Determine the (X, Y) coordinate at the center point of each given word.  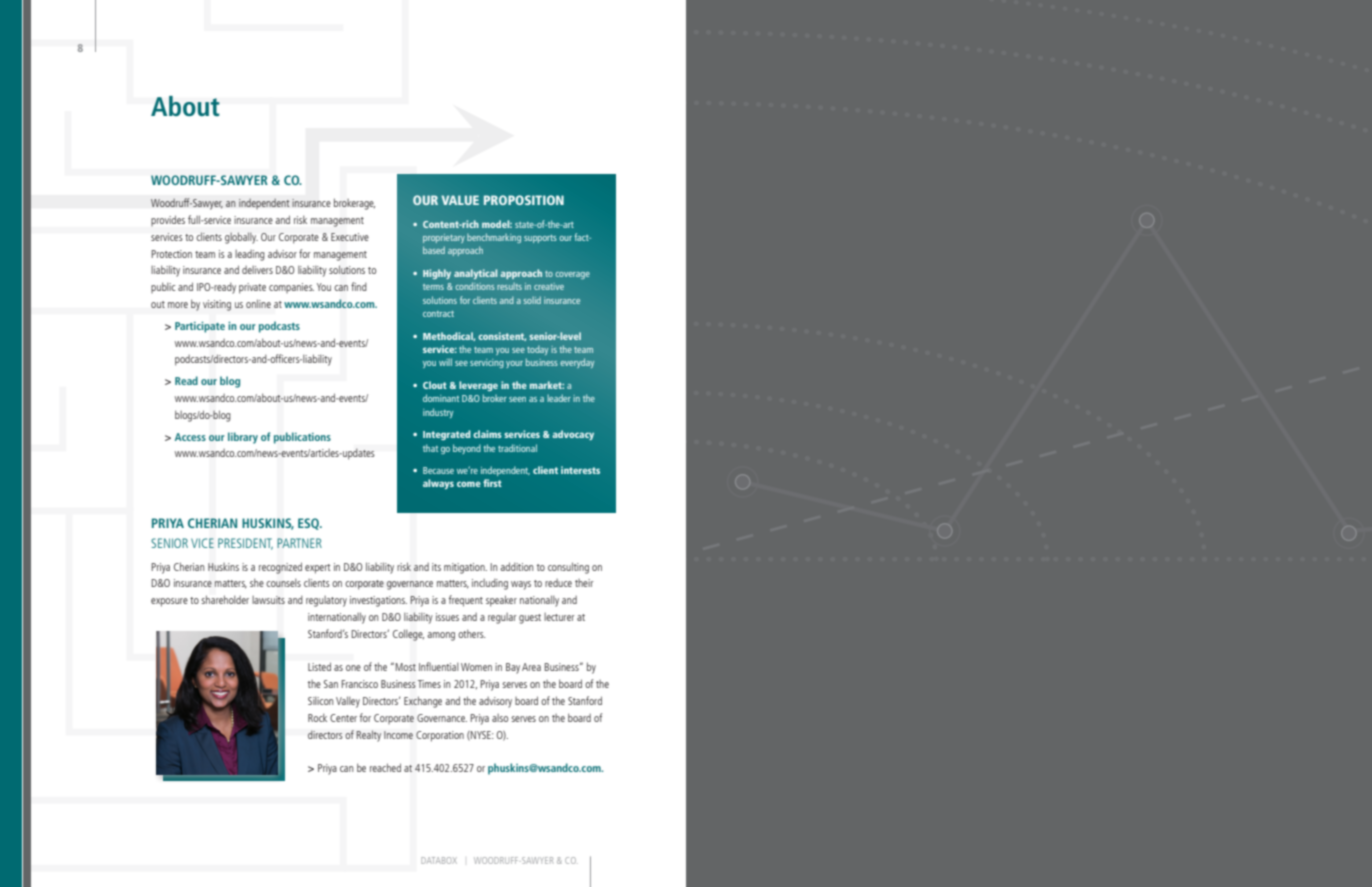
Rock (317, 717)
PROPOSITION (524, 200)
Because (438, 470)
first (492, 483)
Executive (350, 237)
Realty (368, 736)
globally (241, 238)
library (243, 438)
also (500, 718)
